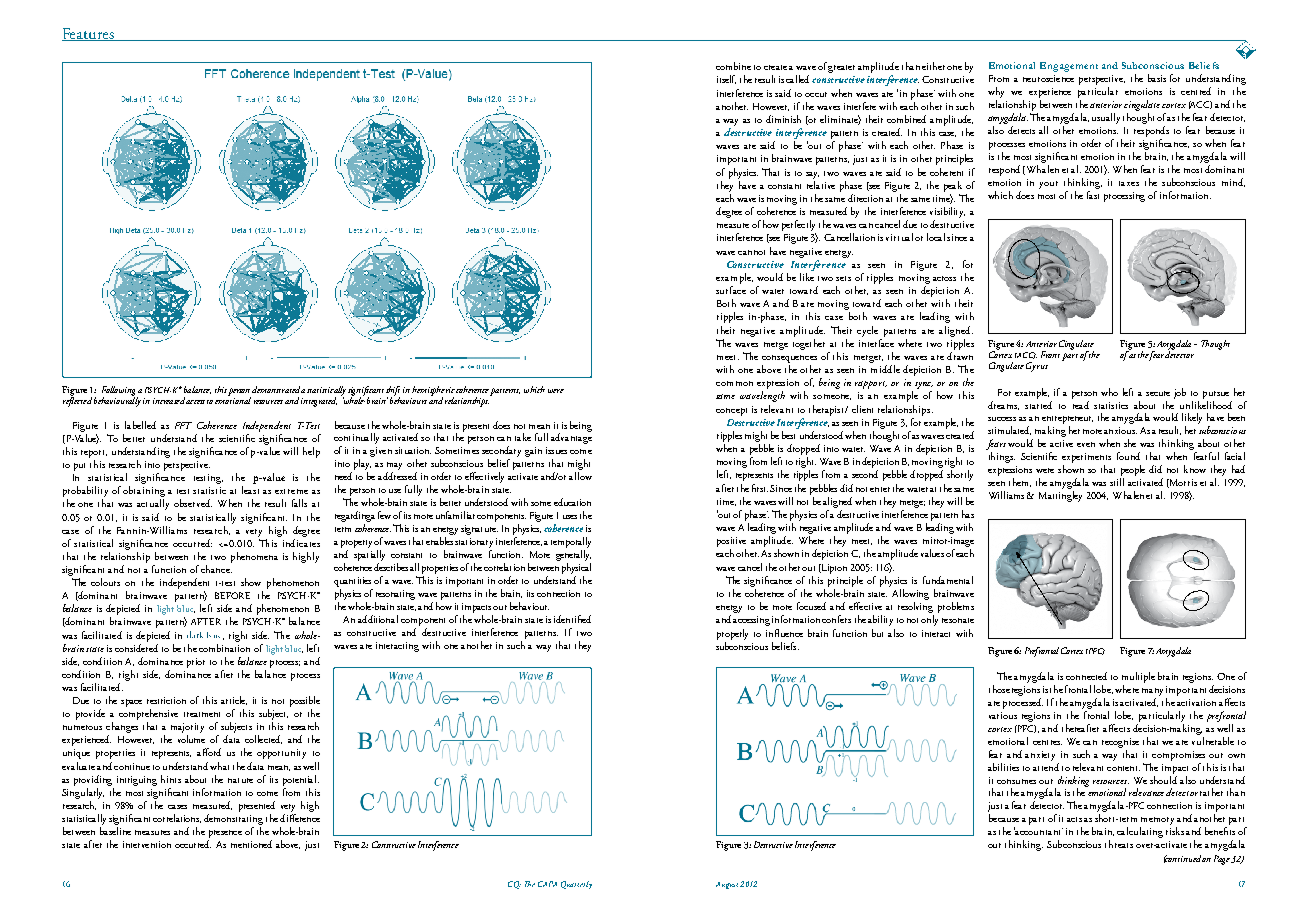 The width and height of the screenshot is (1308, 924). Describe the element at coordinates (576, 570) in the screenshot. I see `physical` at that location.
